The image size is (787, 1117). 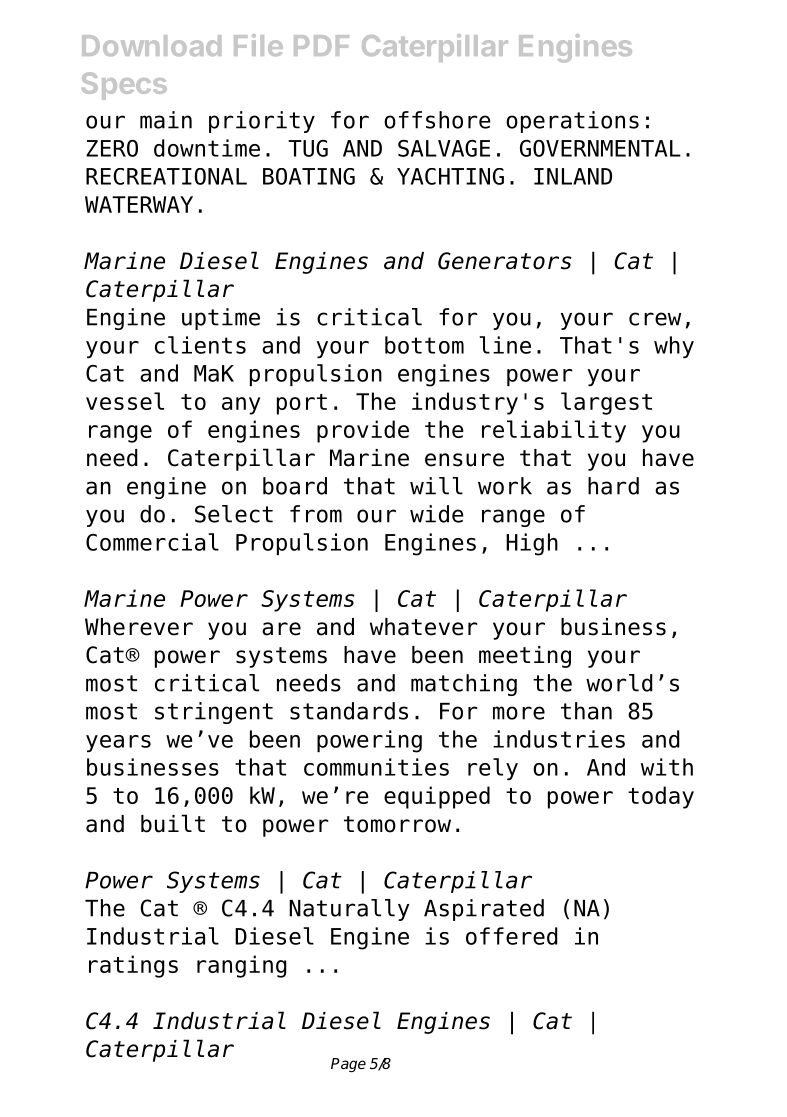 I want to click on ratings, so click(x=133, y=966).
